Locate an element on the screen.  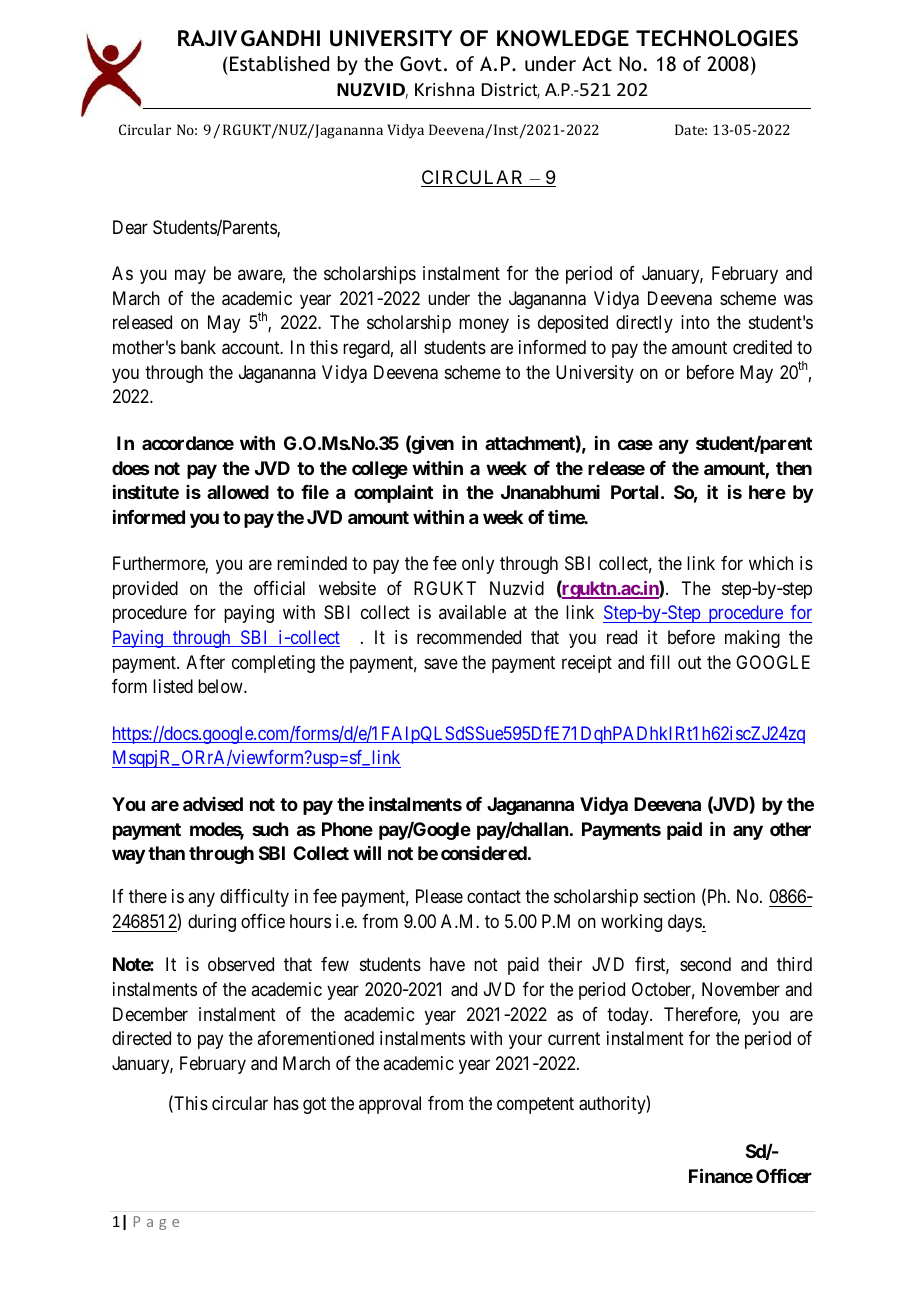
Established is located at coordinates (279, 63).
